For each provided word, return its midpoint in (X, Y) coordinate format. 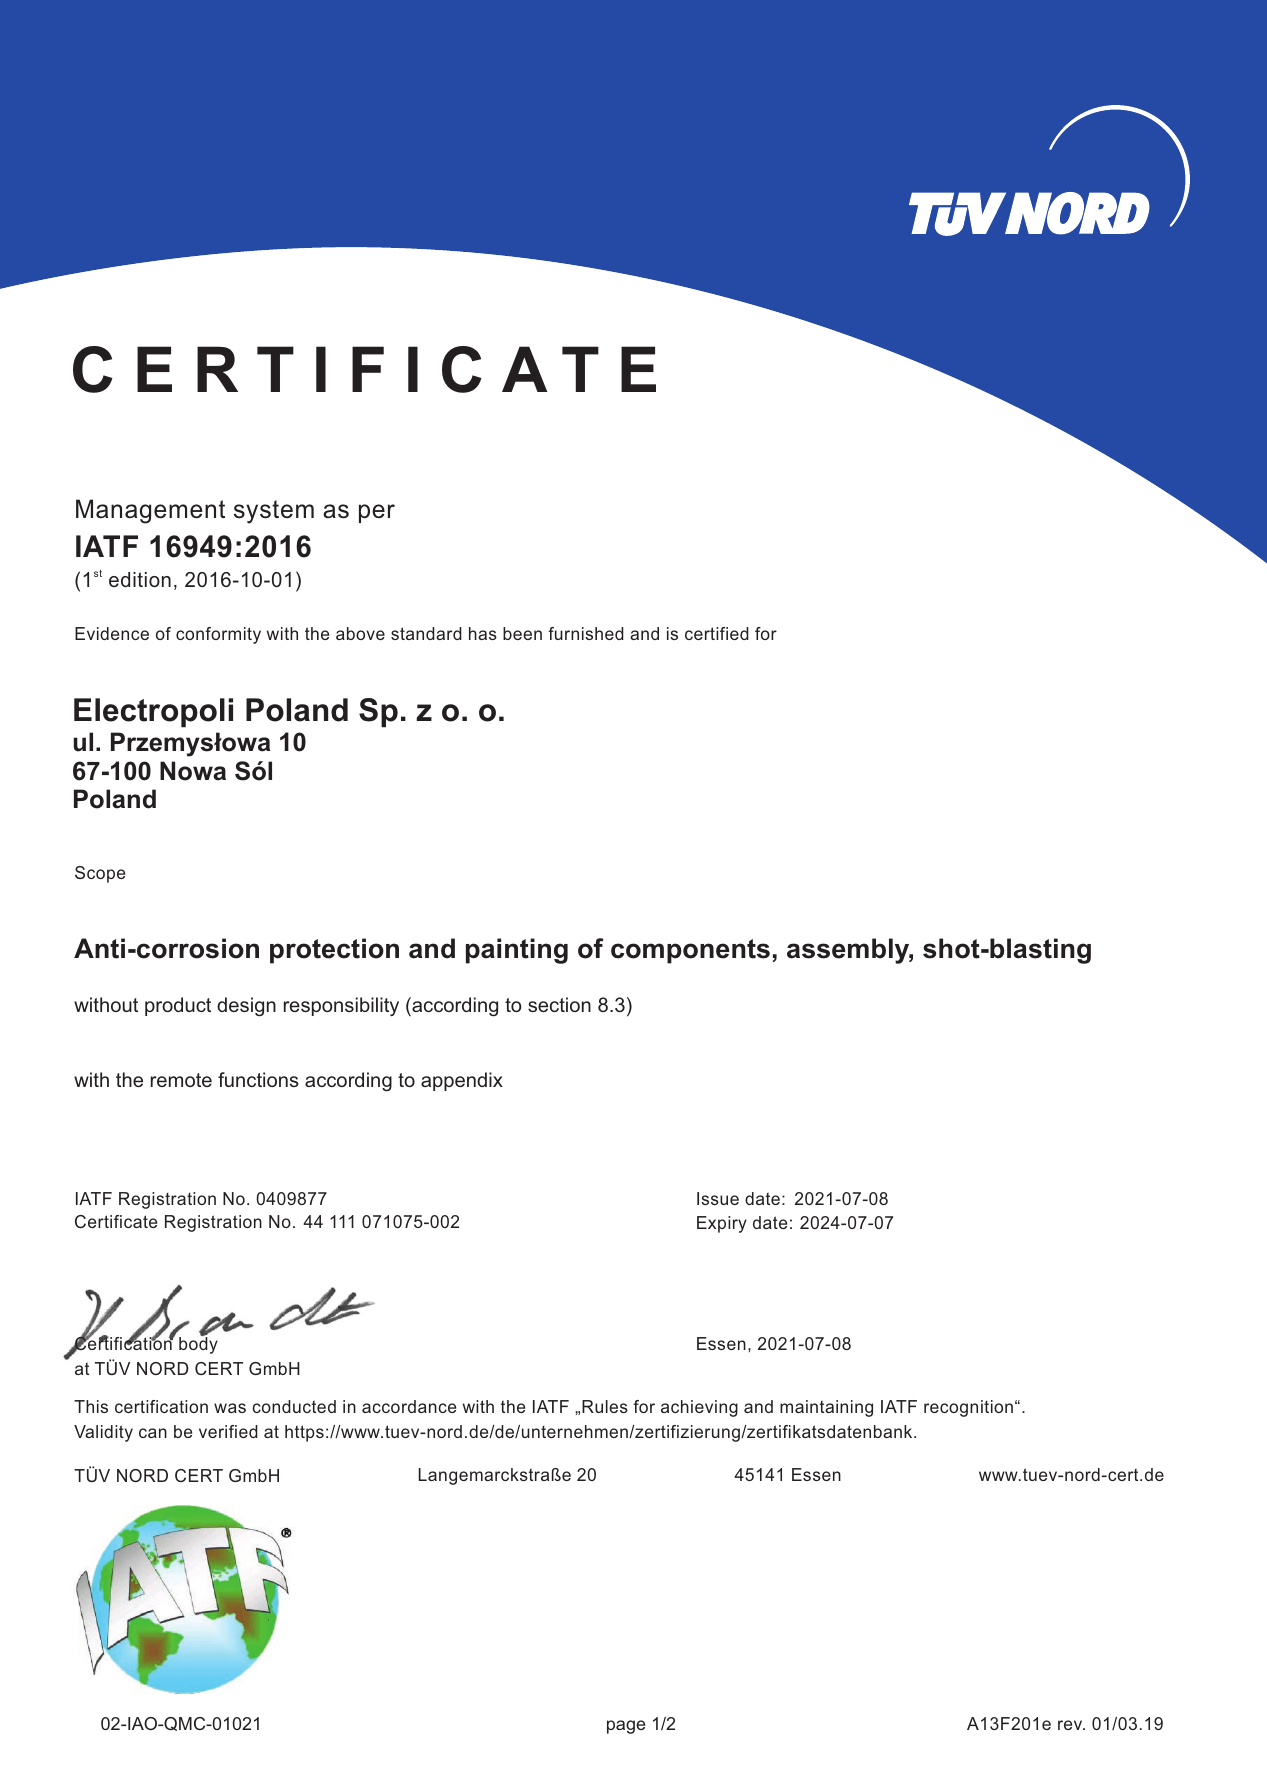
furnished (586, 633)
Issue (718, 1198)
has (483, 633)
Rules (605, 1406)
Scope (100, 874)
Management (150, 511)
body (198, 1344)
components (690, 951)
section (559, 1004)
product (178, 1006)
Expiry (722, 1224)
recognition (968, 1408)
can (153, 1433)
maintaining (826, 1408)
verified (228, 1431)
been (522, 633)
